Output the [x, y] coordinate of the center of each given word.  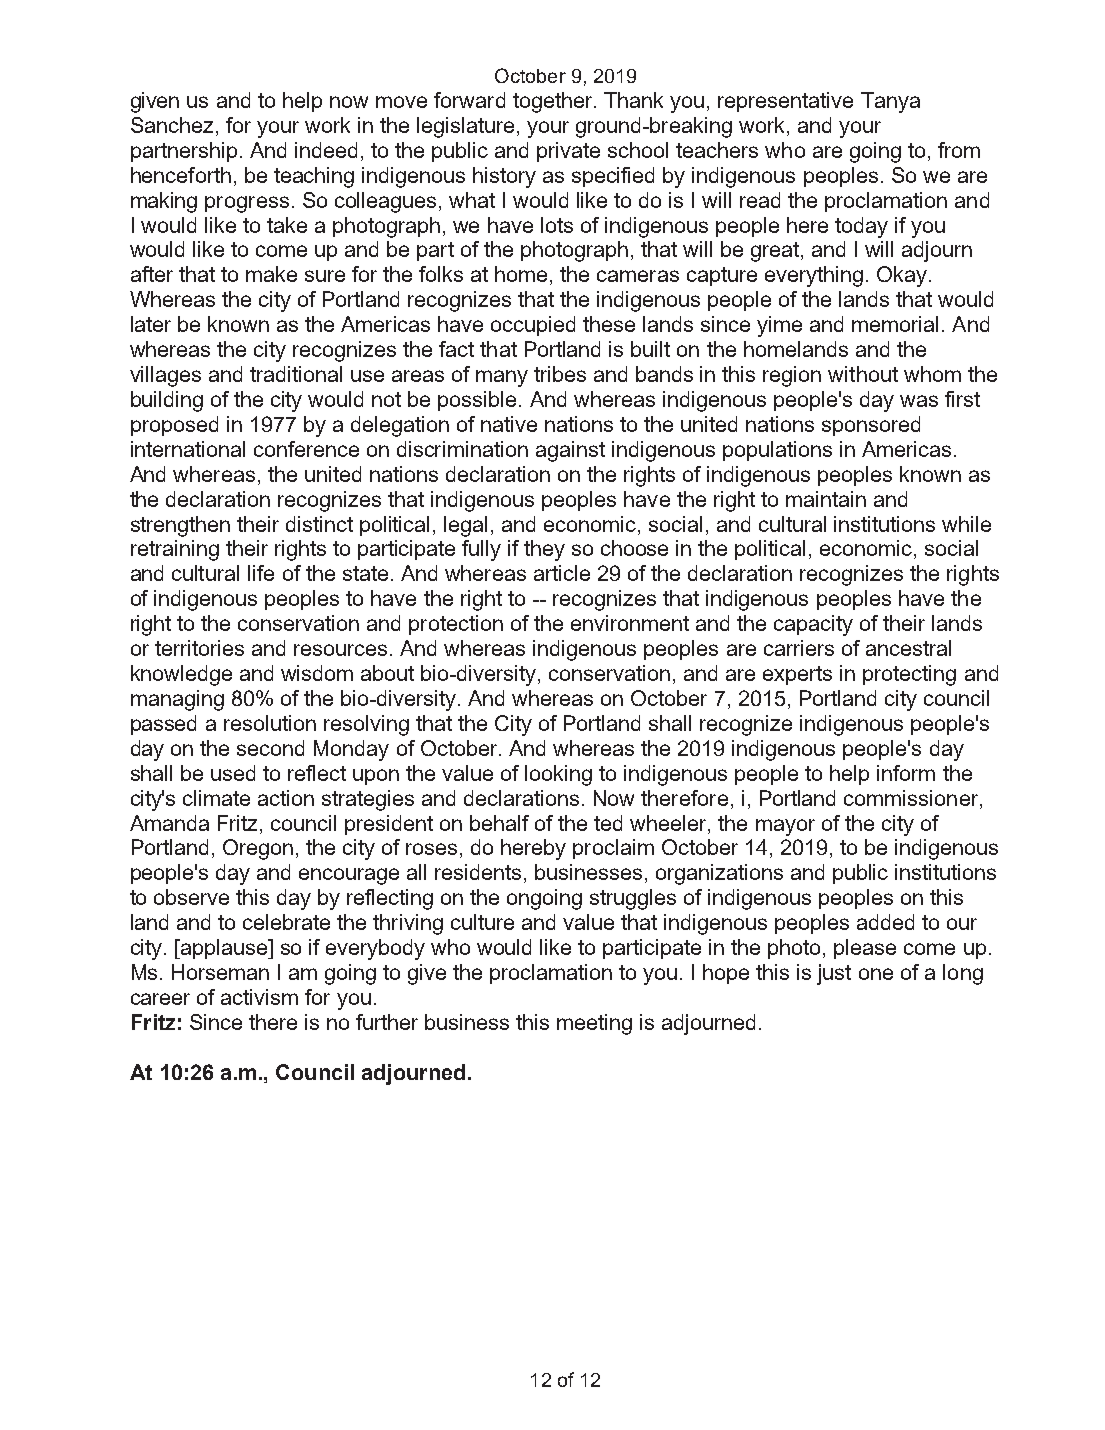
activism [259, 997]
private [568, 152]
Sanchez [172, 125]
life [261, 573]
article [562, 573]
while [966, 524]
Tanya [890, 102]
